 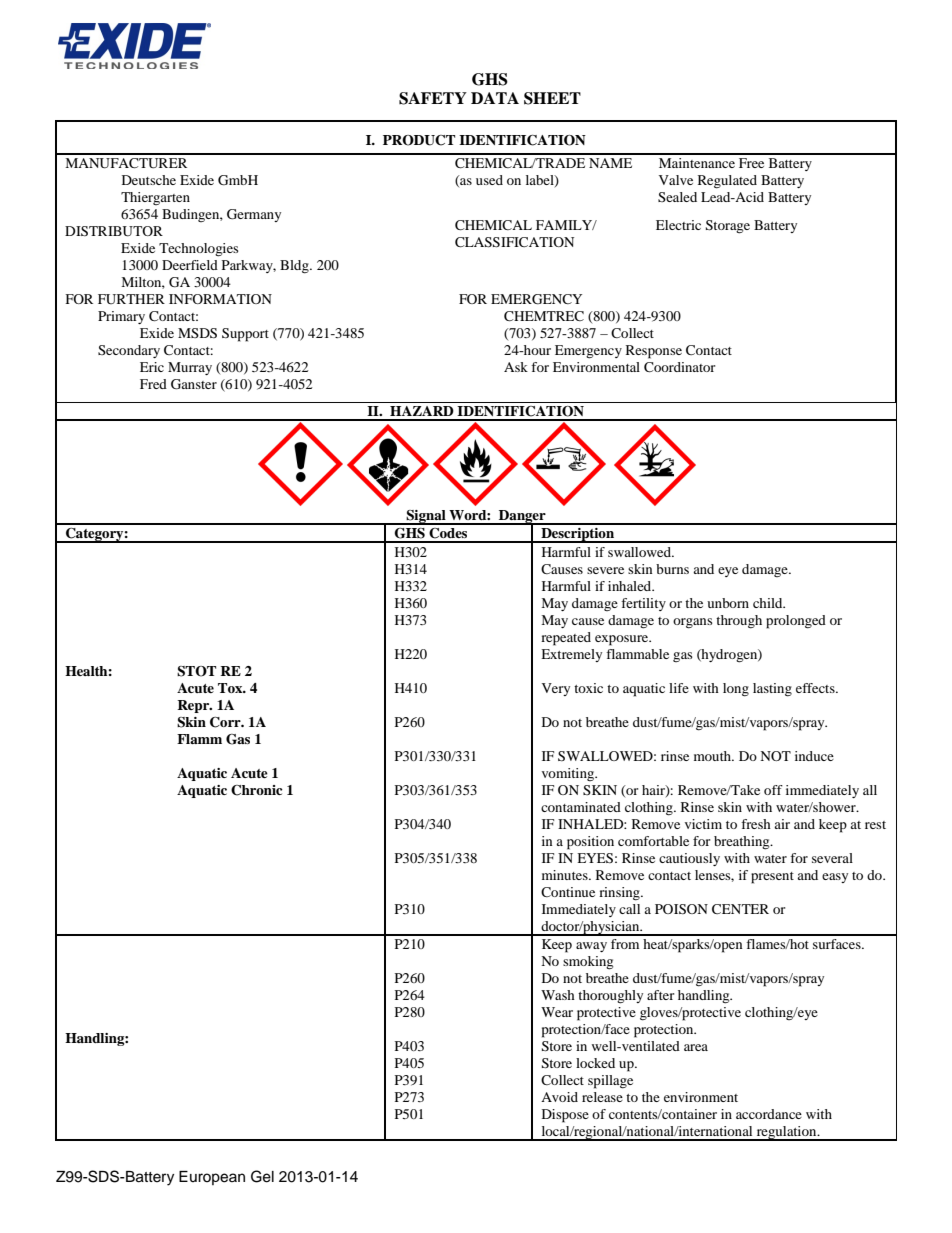 What do you see at coordinates (153, 384) in the screenshot?
I see `Fred` at bounding box center [153, 384].
